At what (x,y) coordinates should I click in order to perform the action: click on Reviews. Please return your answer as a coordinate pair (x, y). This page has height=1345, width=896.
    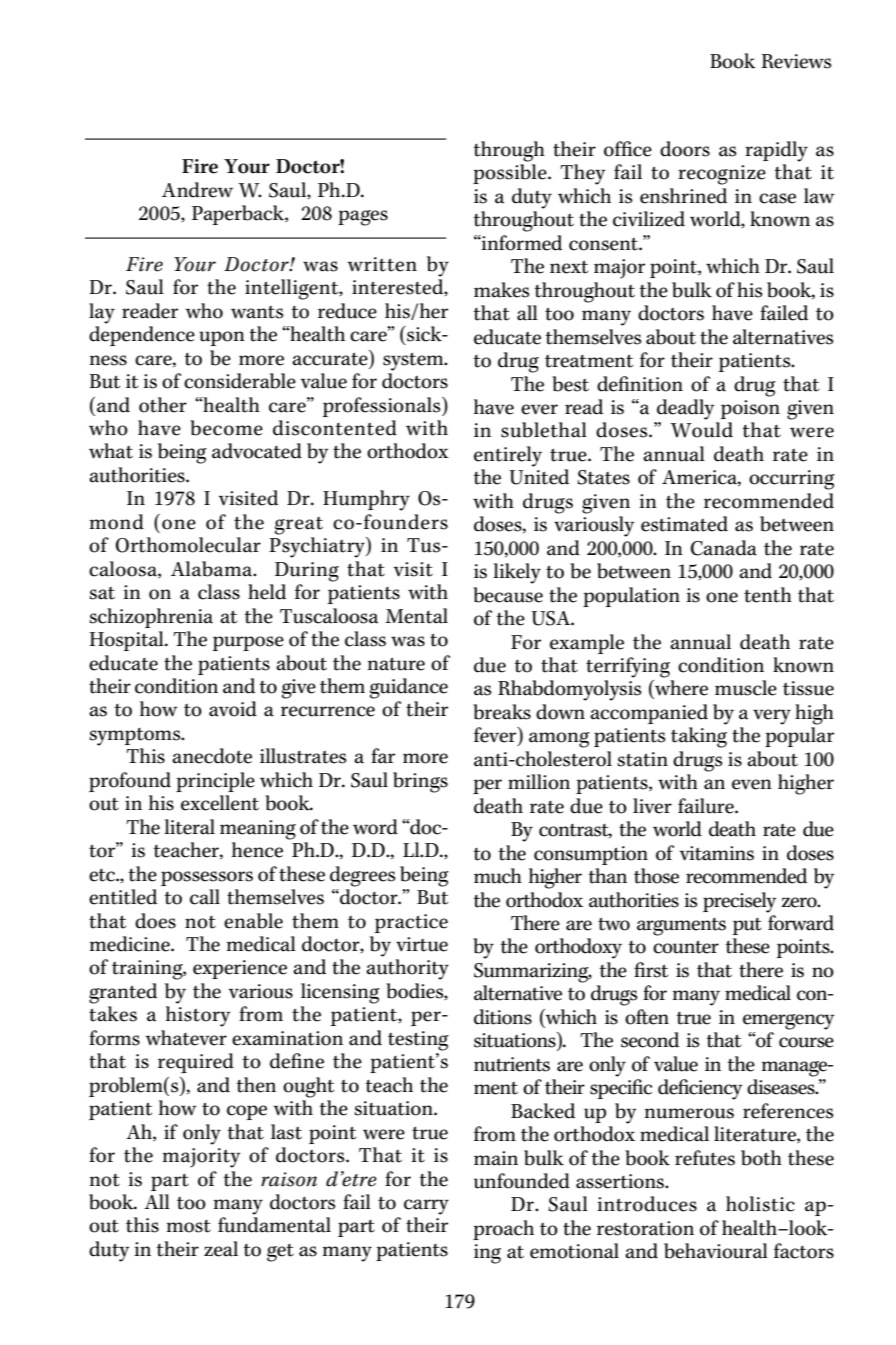
    Looking at the image, I should click on (796, 61).
